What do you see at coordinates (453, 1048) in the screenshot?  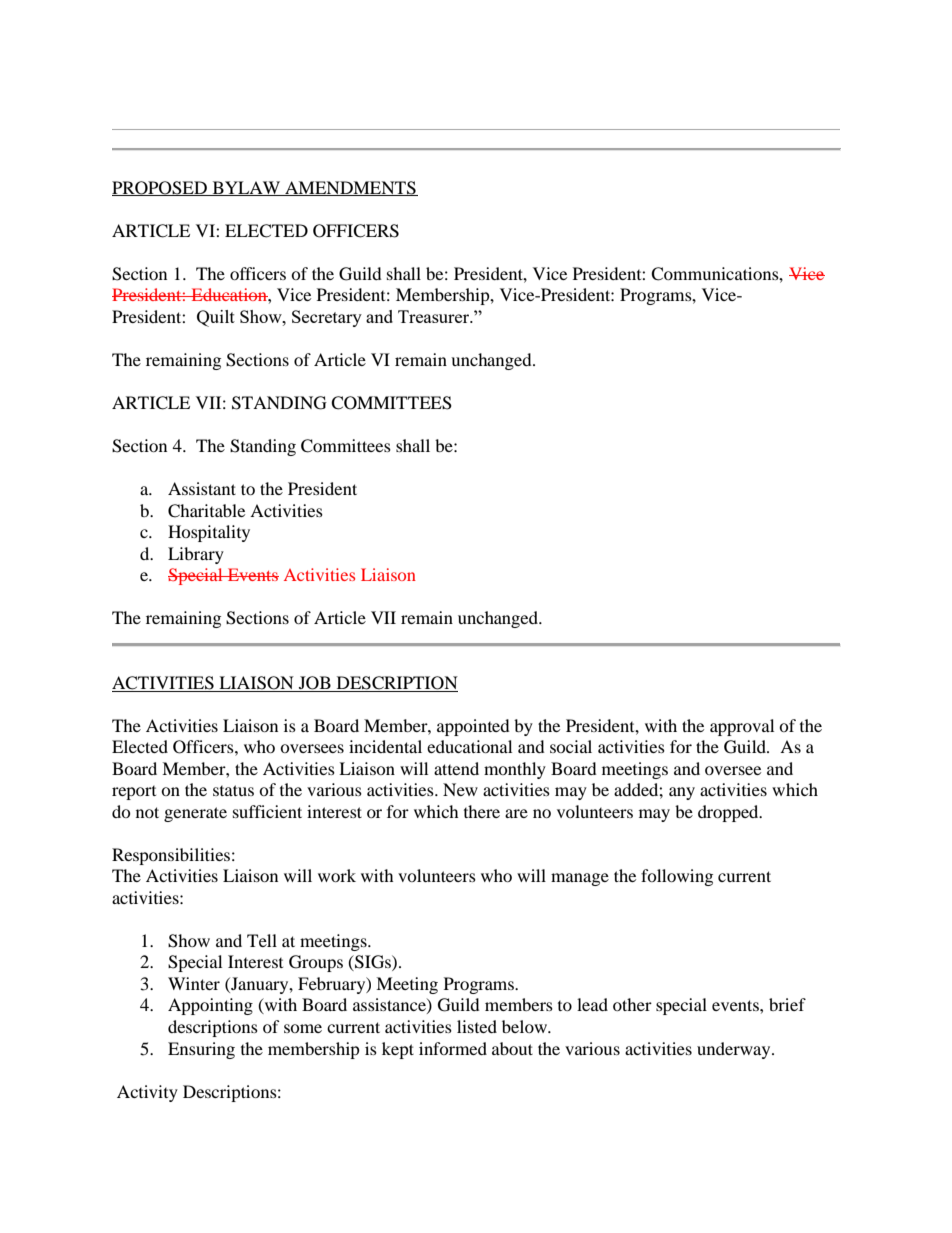 I see `informed` at bounding box center [453, 1048].
